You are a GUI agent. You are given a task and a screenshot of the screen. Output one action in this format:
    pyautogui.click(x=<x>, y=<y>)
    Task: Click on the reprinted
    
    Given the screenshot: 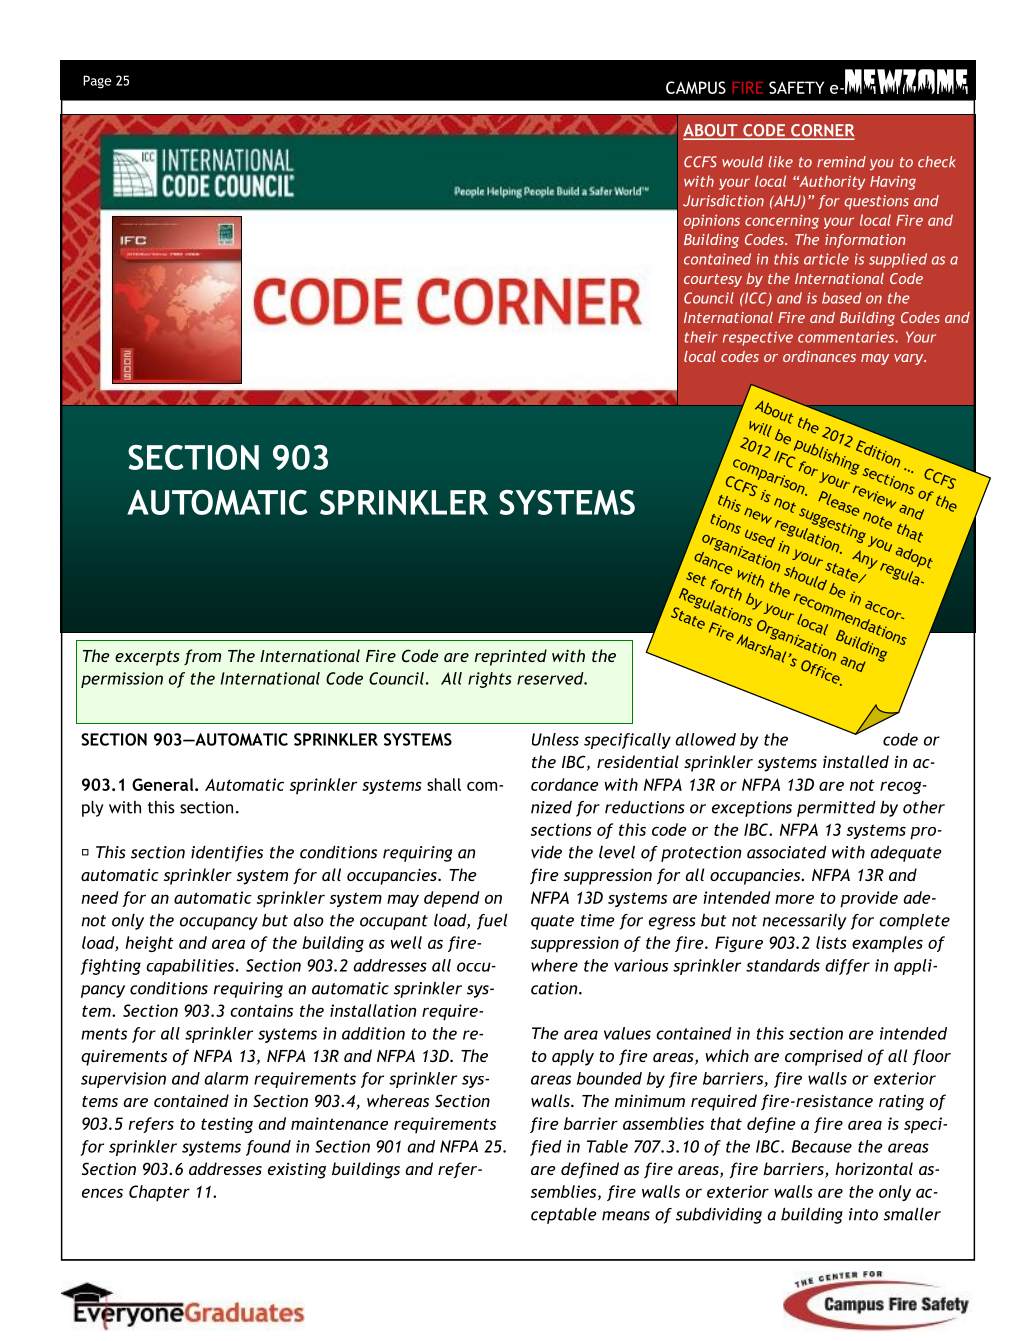 What is the action you would take?
    pyautogui.click(x=511, y=657)
